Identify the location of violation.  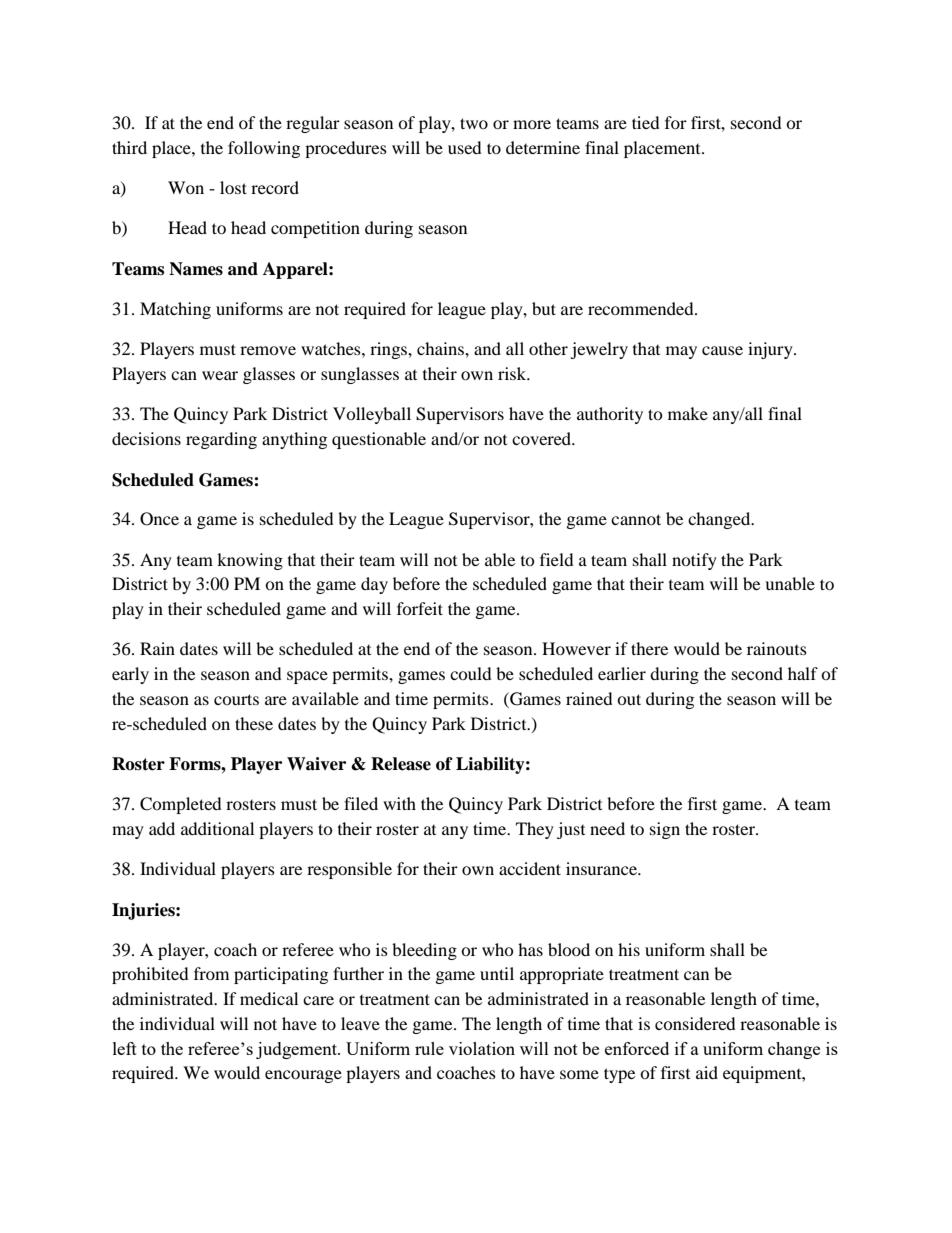
(482, 1048).
